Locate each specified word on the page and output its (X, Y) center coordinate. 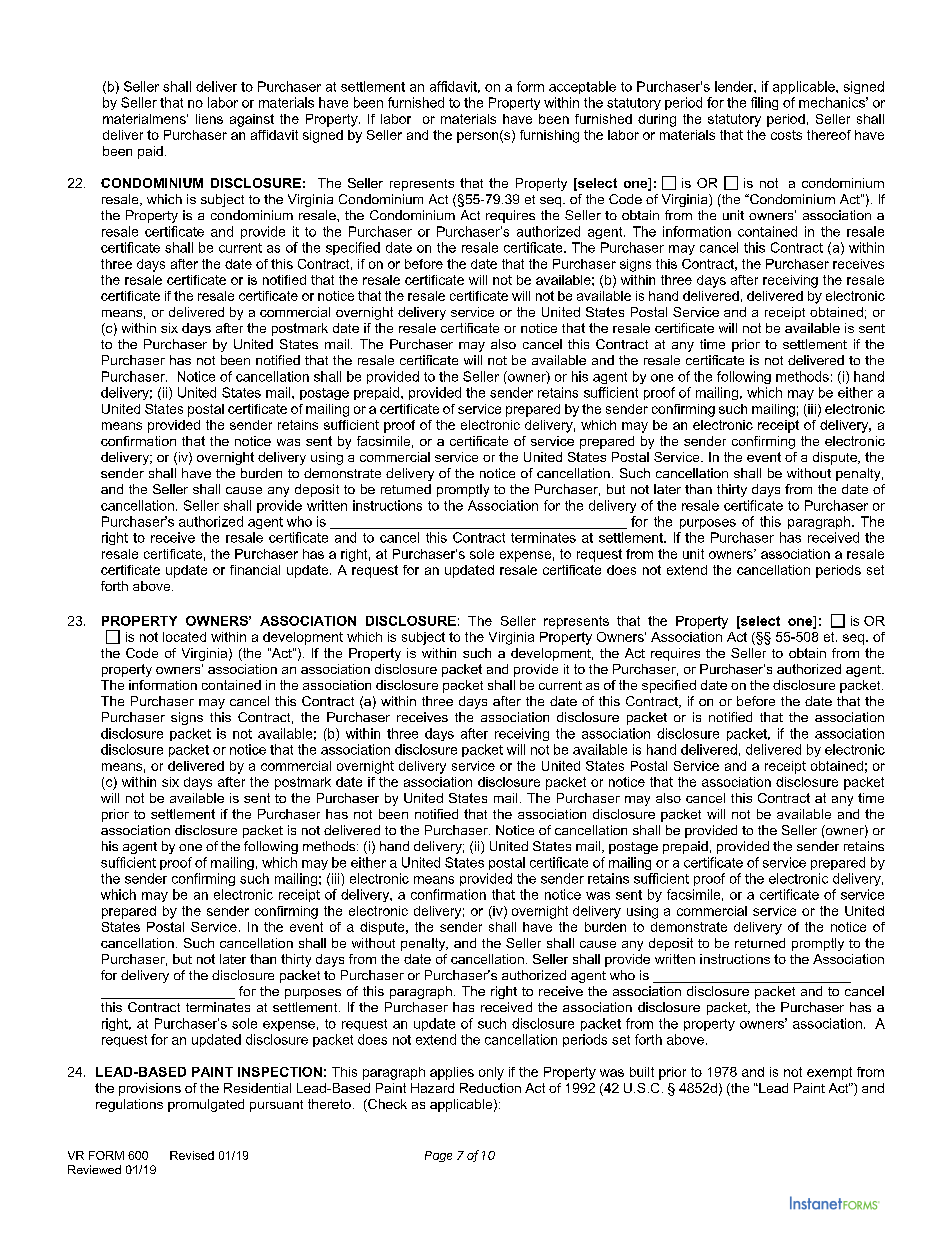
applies (452, 1073)
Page (438, 1156)
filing (764, 103)
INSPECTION (280, 1072)
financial (255, 570)
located (184, 637)
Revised (192, 1155)
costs (786, 135)
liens (209, 119)
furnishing (549, 136)
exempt (829, 1073)
